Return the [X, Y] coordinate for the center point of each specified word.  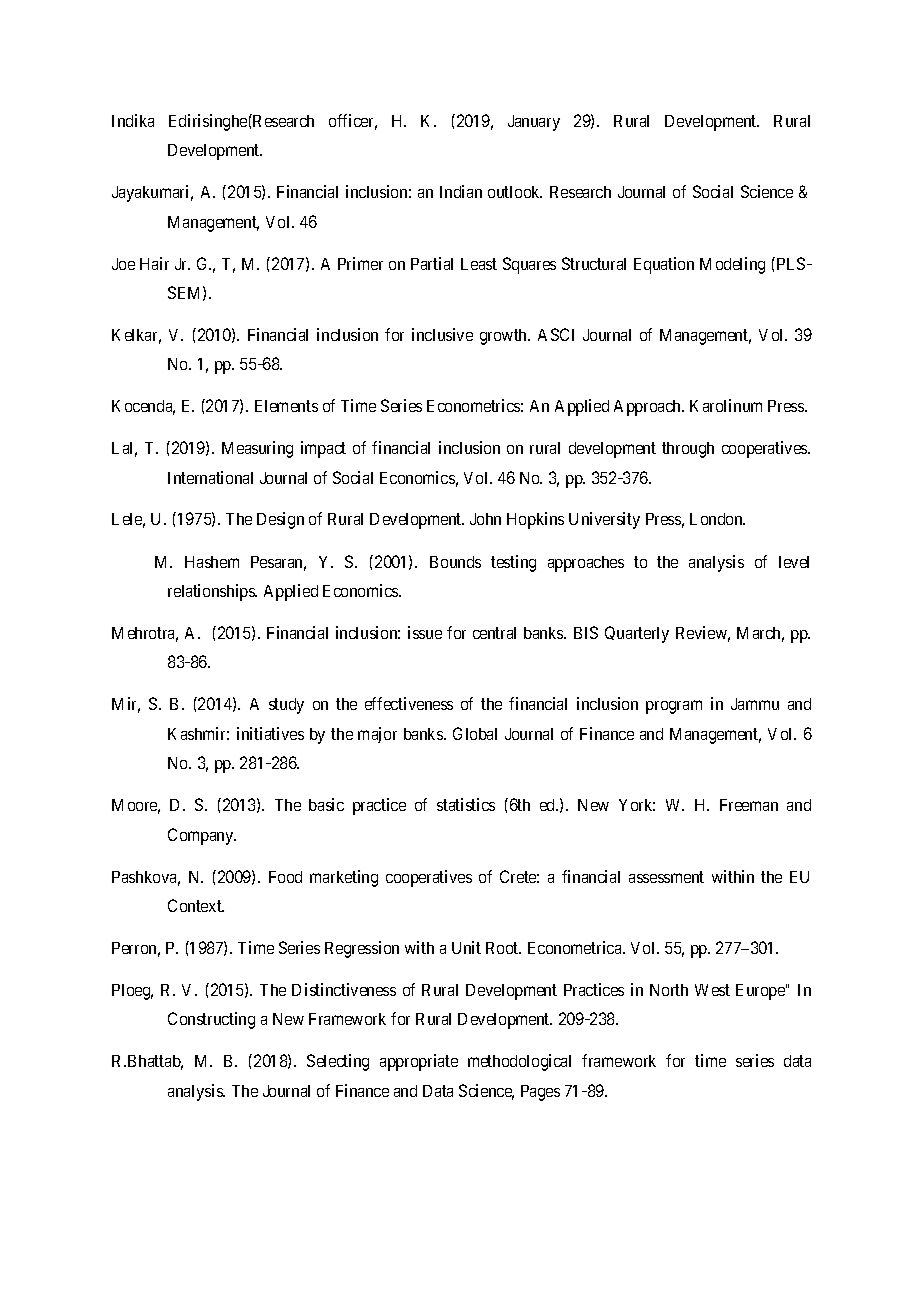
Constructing [211, 1020]
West [712, 990]
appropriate [419, 1062]
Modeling [732, 265]
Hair [154, 263]
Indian [461, 191]
